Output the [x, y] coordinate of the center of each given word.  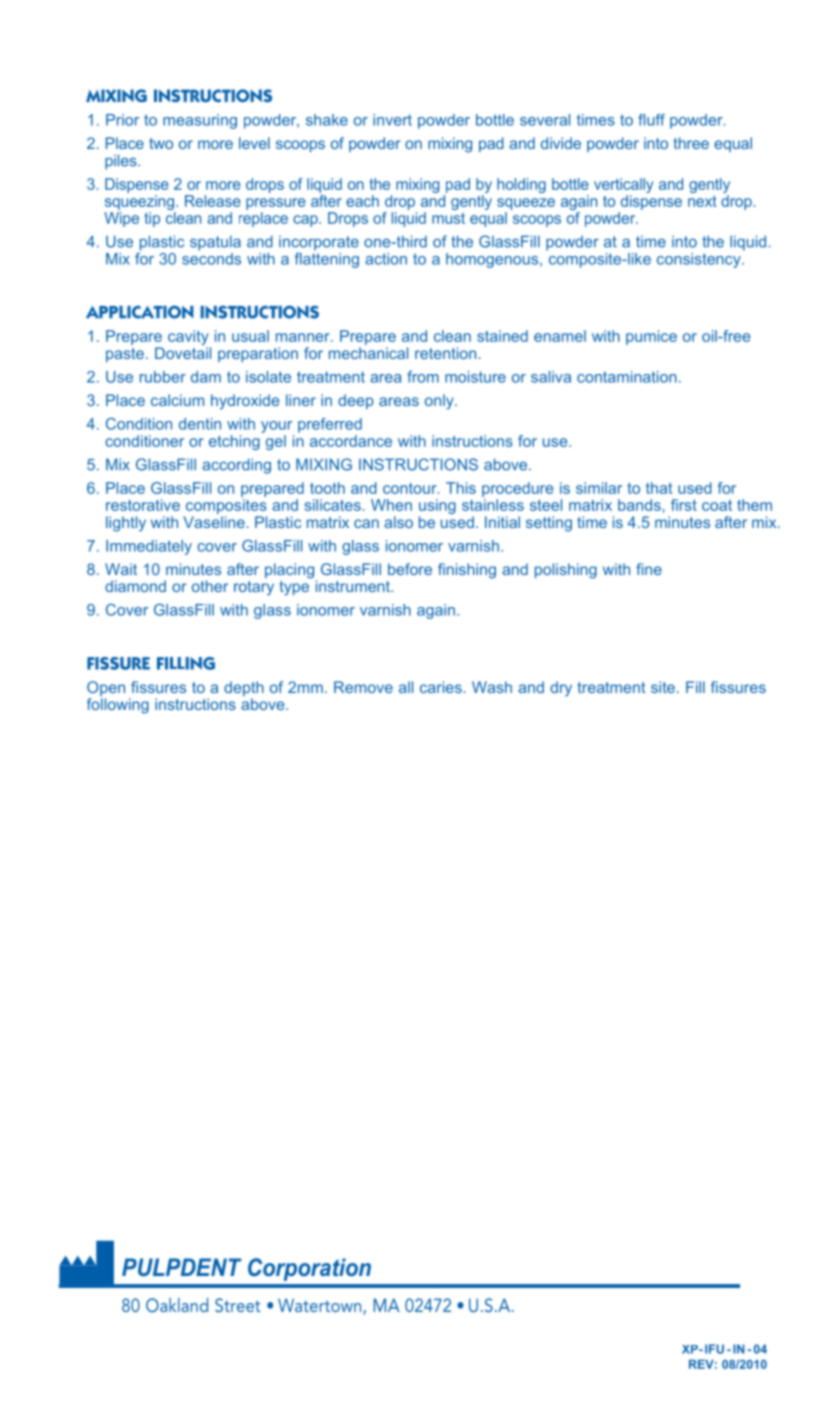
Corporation [309, 1269]
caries [441, 687]
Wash [492, 687]
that [659, 488]
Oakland [177, 1305]
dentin [200, 424]
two [161, 143]
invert [392, 120]
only [440, 402]
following [118, 706]
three [691, 143]
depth [244, 690]
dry [561, 689]
